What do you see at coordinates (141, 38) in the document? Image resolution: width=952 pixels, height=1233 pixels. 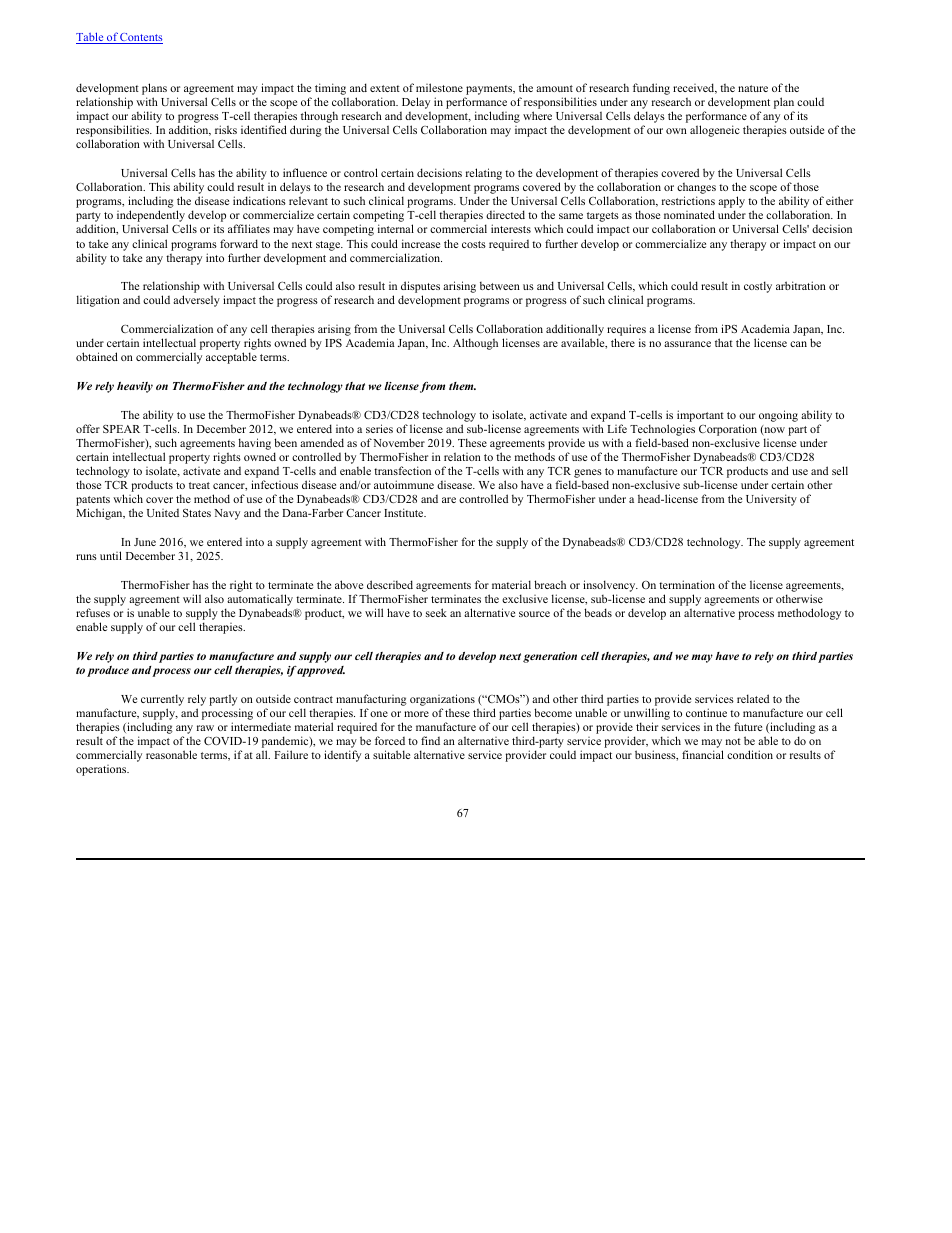 I see `Contents` at bounding box center [141, 38].
